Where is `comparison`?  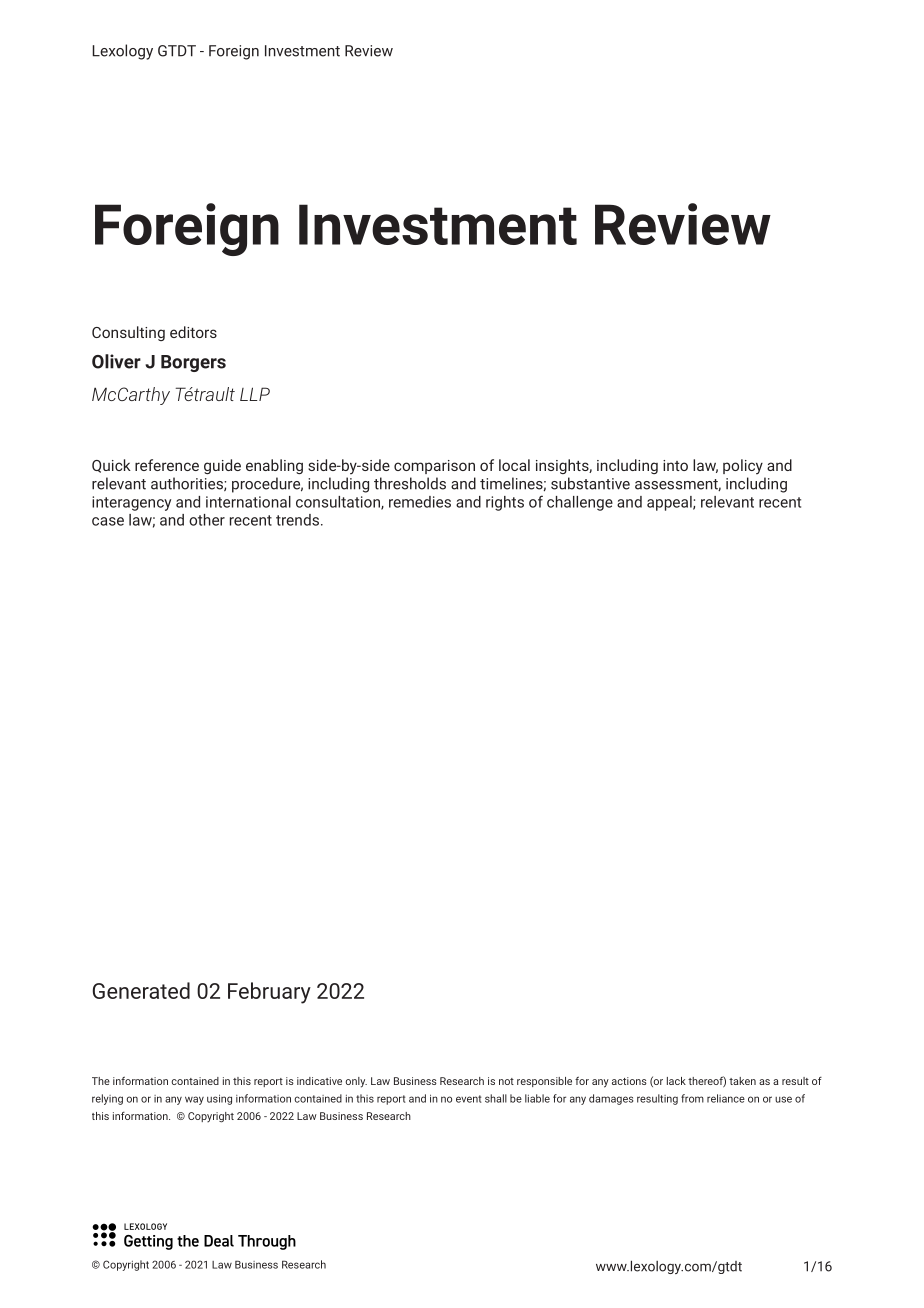 comparison is located at coordinates (434, 467).
